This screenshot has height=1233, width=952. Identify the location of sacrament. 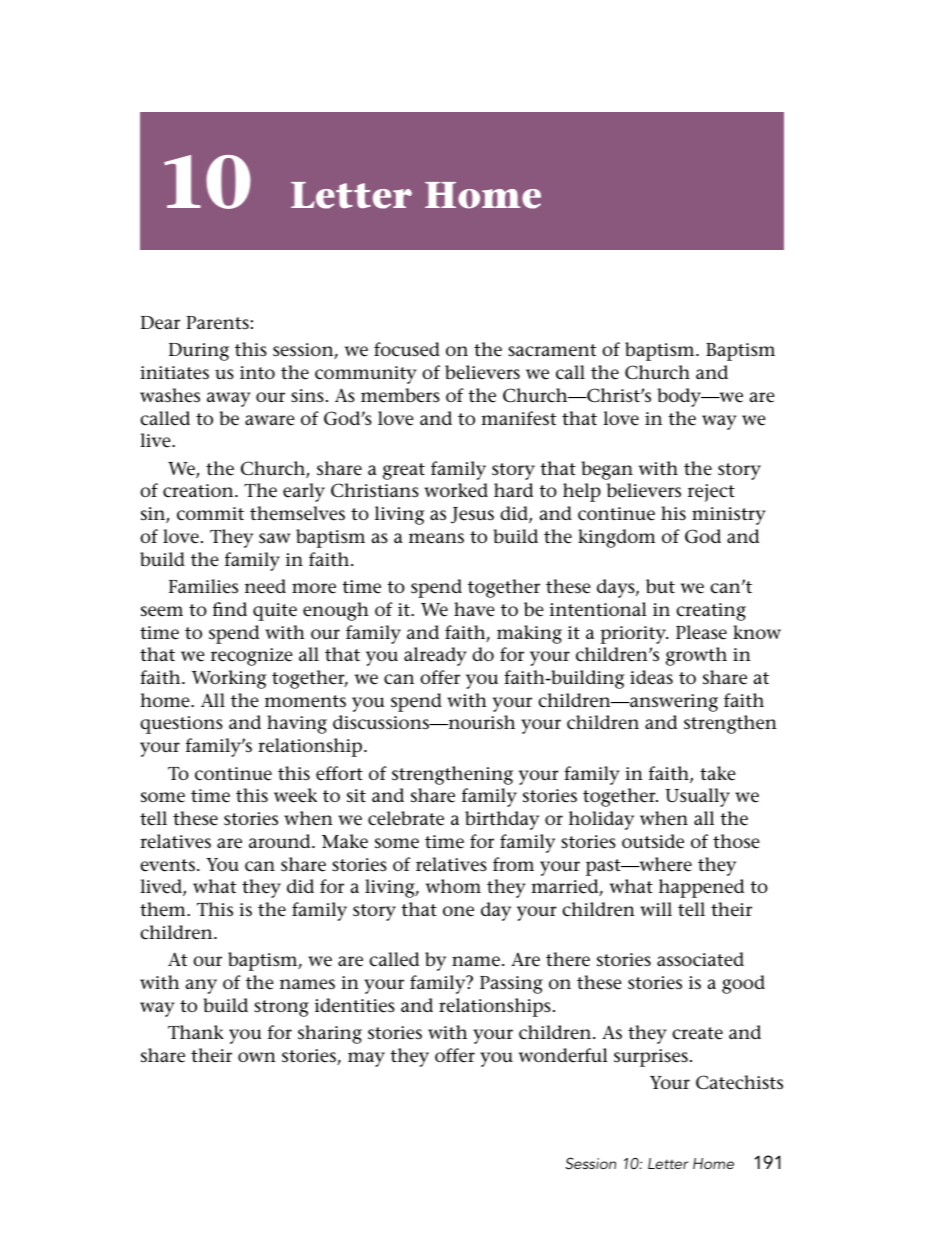
(552, 350).
